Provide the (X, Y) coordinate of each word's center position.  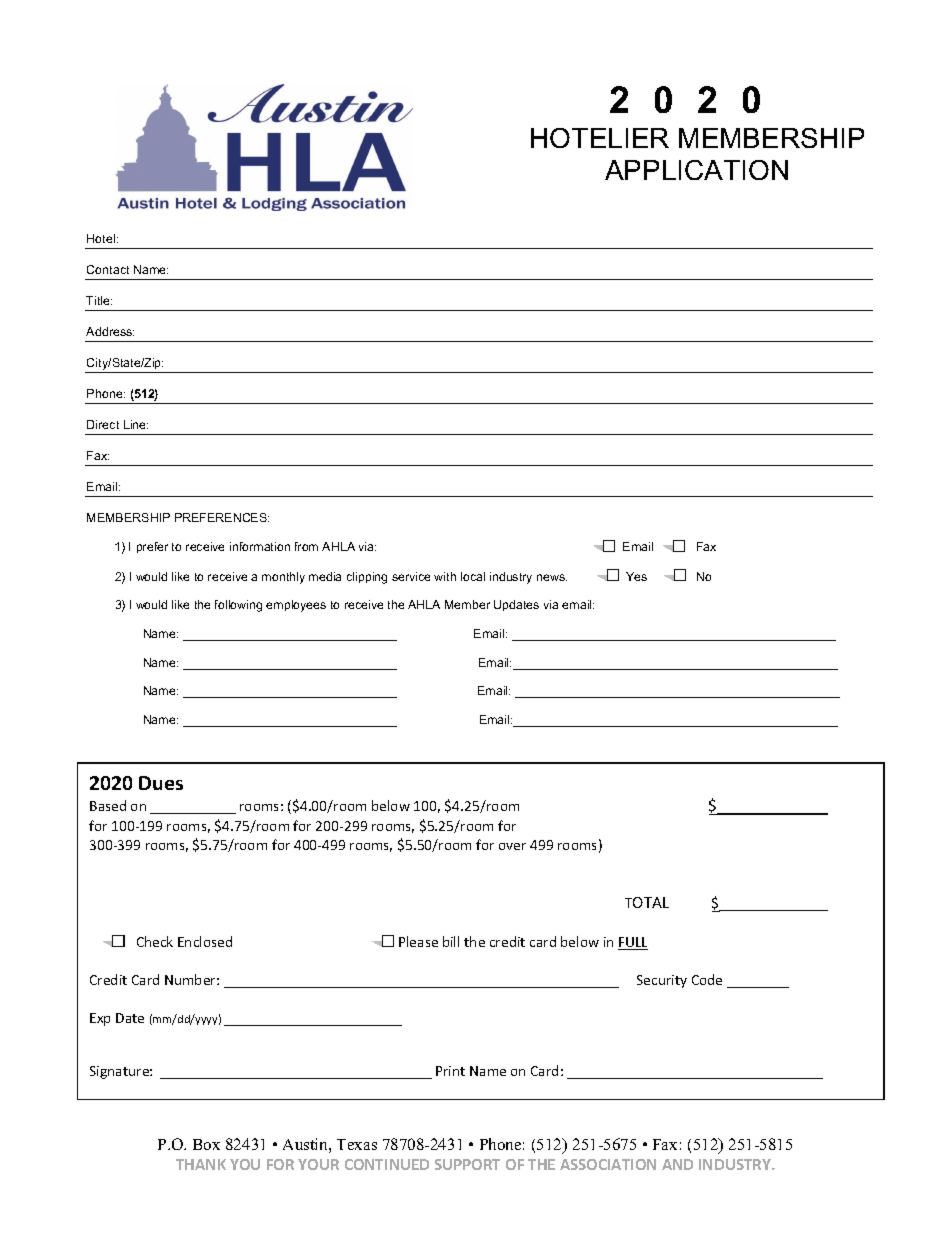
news (552, 577)
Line (136, 424)
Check (155, 941)
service (411, 576)
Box (206, 1144)
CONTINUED (387, 1164)
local (473, 576)
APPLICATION (696, 170)
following (238, 606)
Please (418, 941)
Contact (108, 269)
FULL (633, 943)
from (306, 546)
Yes (636, 576)
